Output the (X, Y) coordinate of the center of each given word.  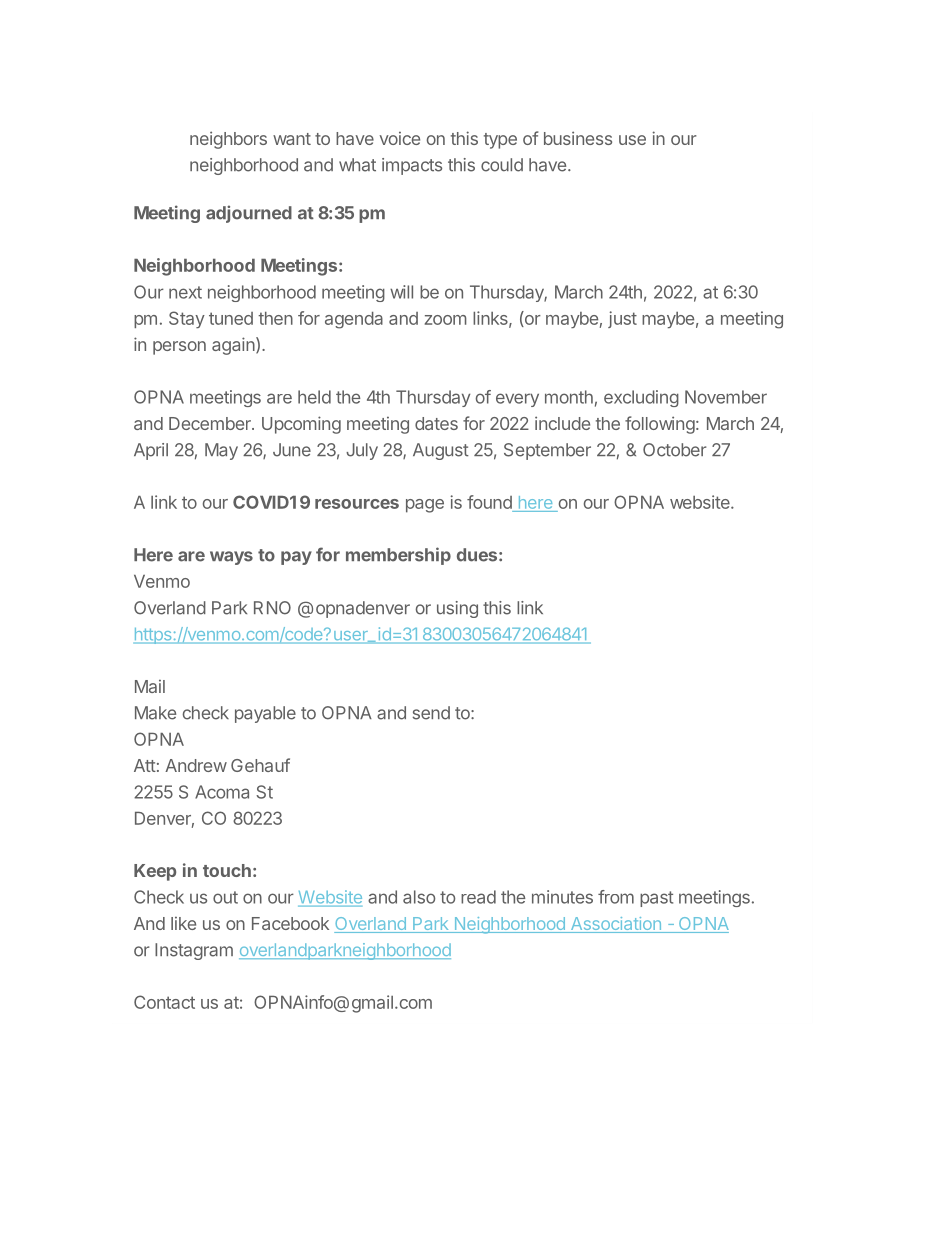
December (211, 423)
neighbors (228, 140)
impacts (412, 166)
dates (436, 423)
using (457, 609)
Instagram (194, 951)
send (431, 713)
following (660, 425)
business (578, 138)
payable (265, 714)
